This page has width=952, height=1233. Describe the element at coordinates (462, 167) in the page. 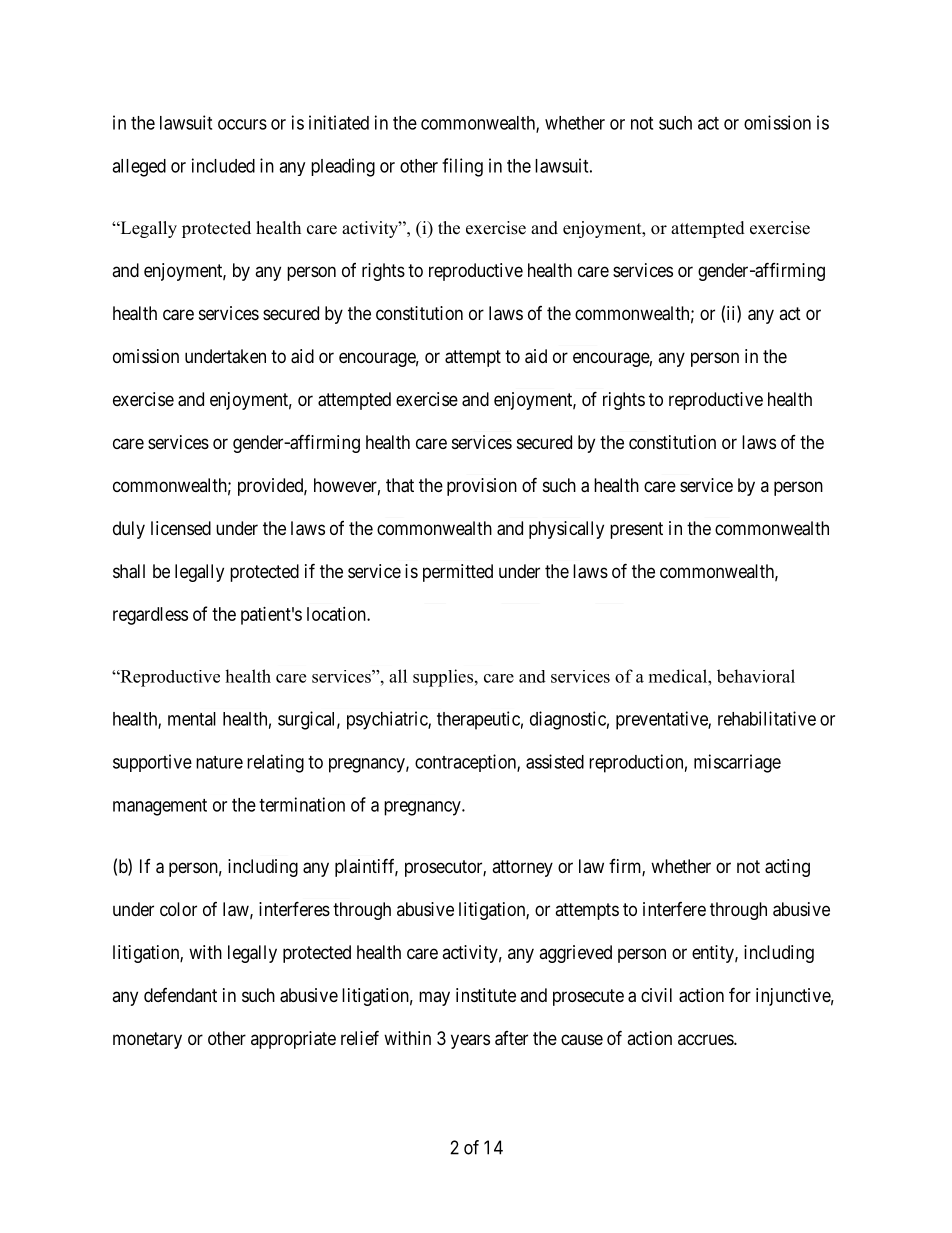

I see `filing` at that location.
